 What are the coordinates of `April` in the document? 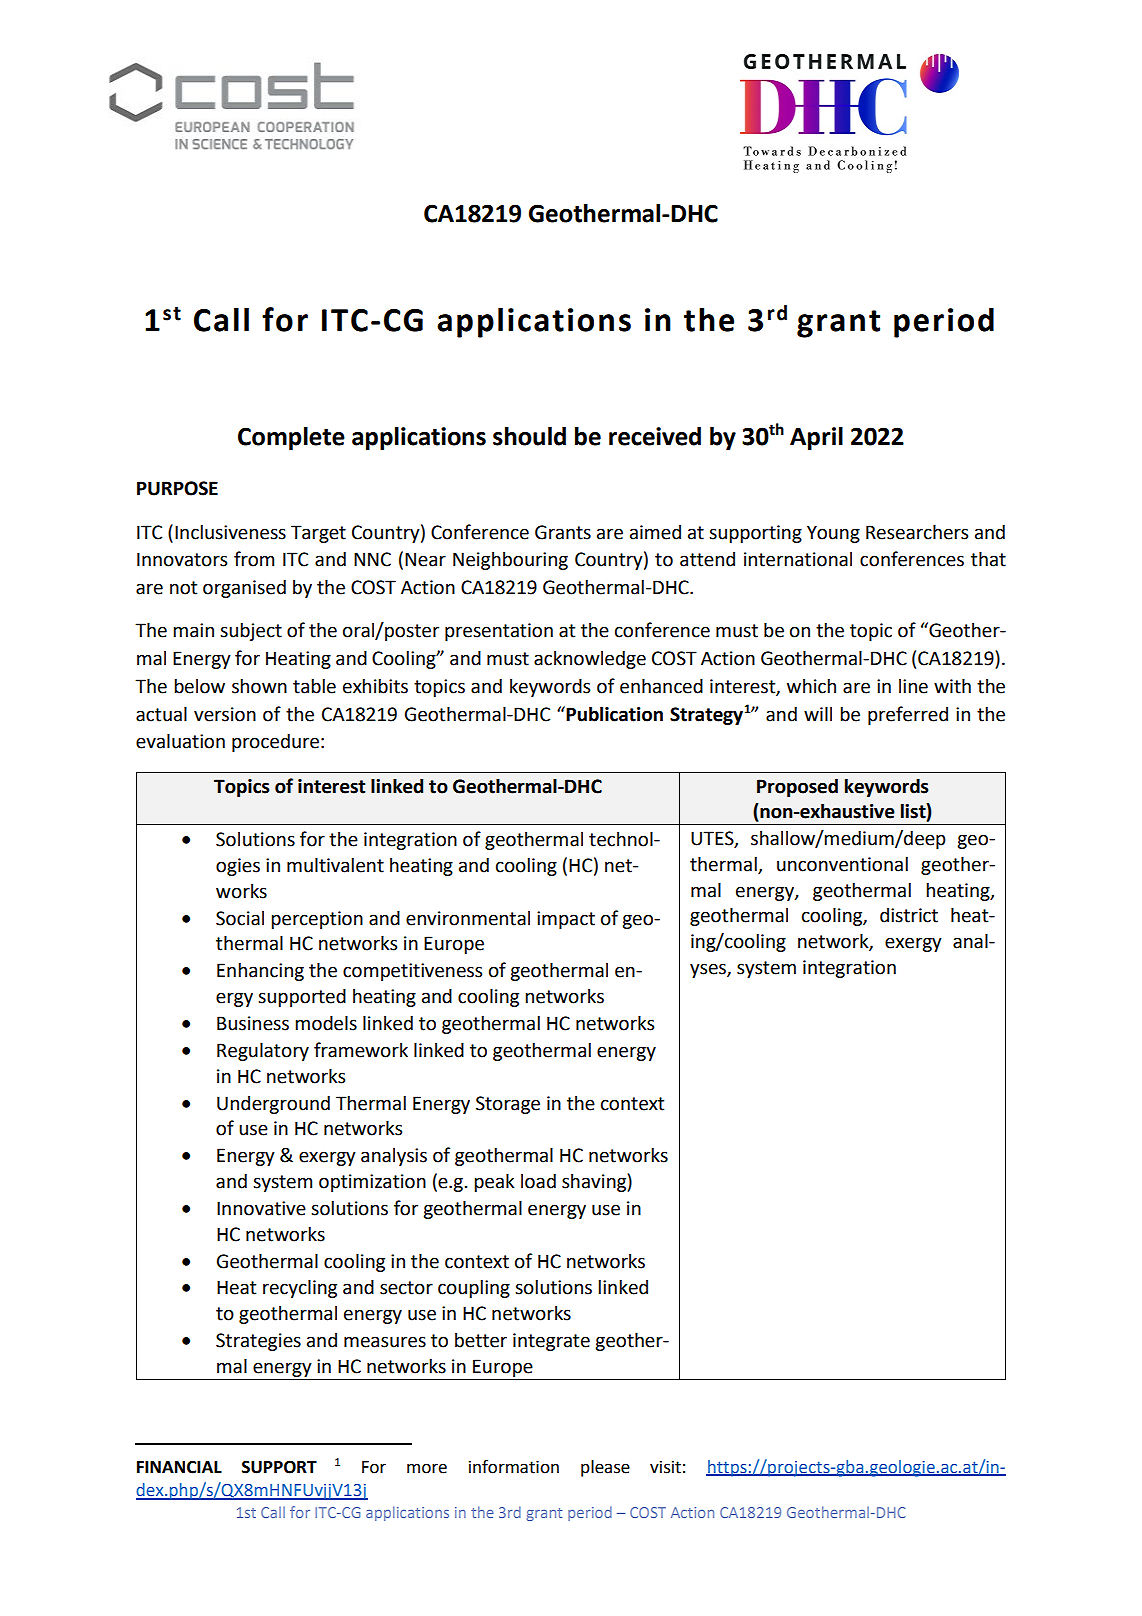 It's located at (816, 438).
